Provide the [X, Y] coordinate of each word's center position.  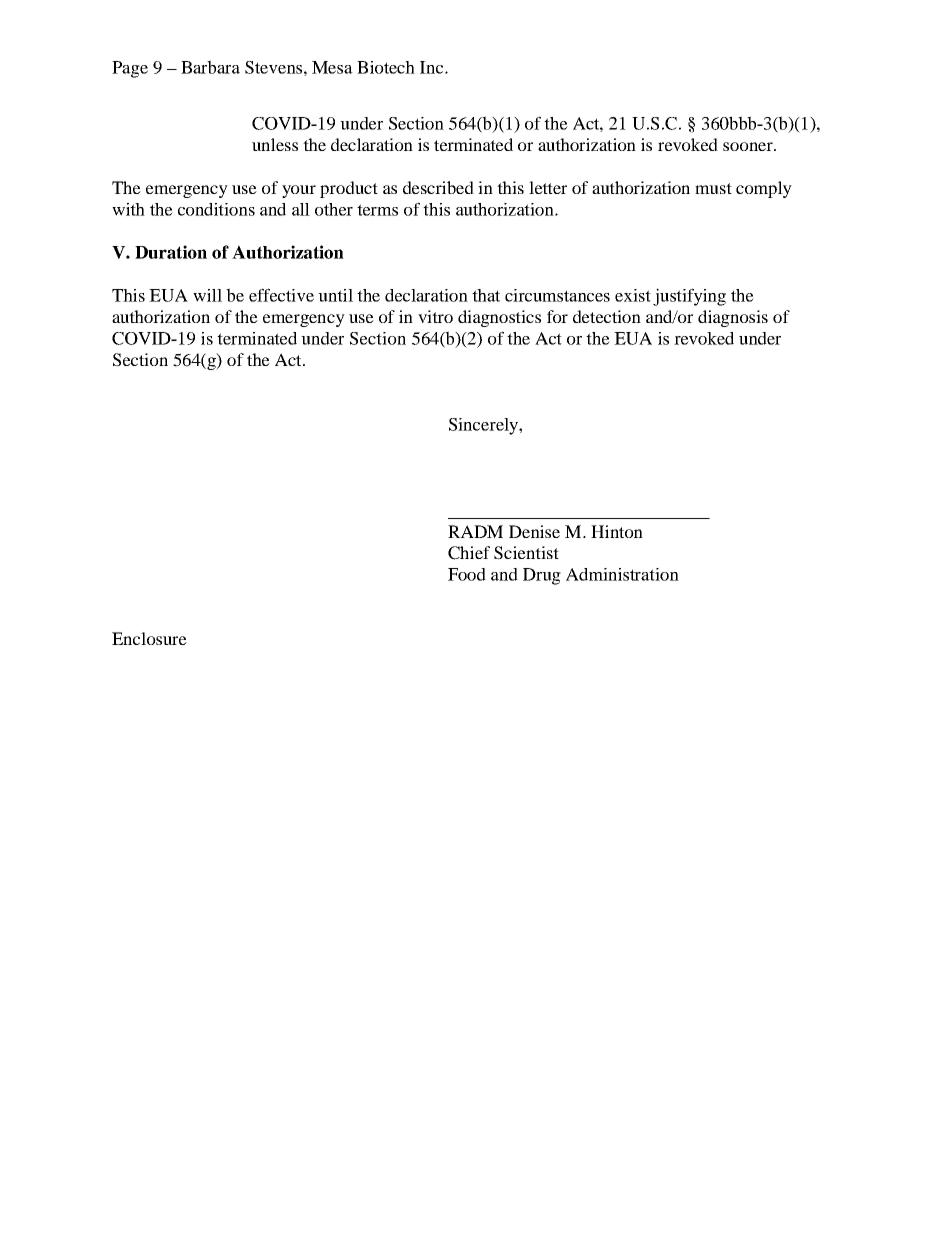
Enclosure [149, 638]
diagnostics [499, 318]
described [438, 187]
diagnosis [733, 318]
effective [281, 295]
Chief [469, 553]
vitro [435, 316]
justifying [689, 297]
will [207, 295]
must [713, 188]
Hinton [617, 531]
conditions [216, 209]
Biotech [386, 67]
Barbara [210, 67]
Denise [534, 531]
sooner [749, 146]
